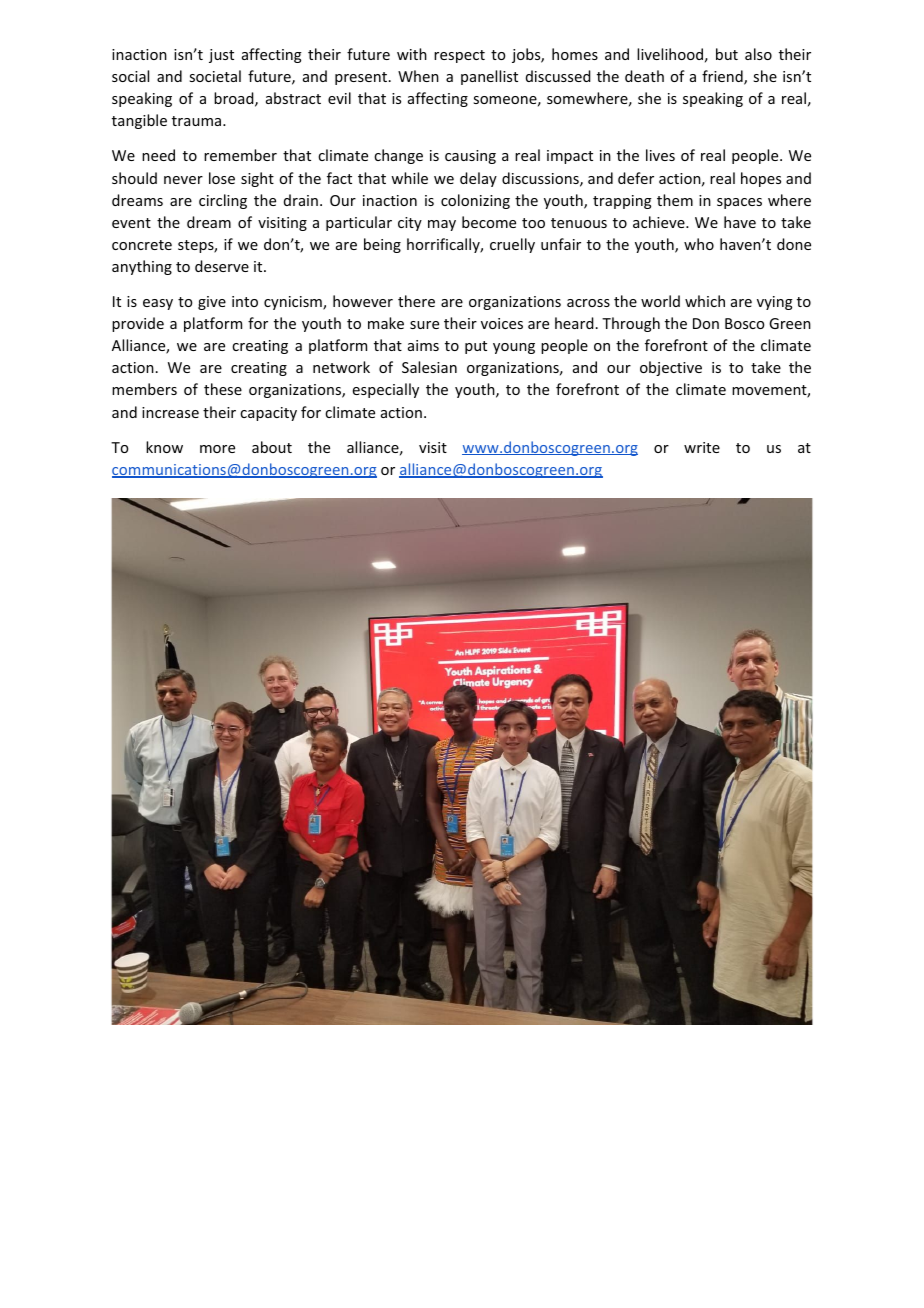 Image resolution: width=924 pixels, height=1308 pixels. Describe the element at coordinates (512, 245) in the page. I see `cruelly` at that location.
